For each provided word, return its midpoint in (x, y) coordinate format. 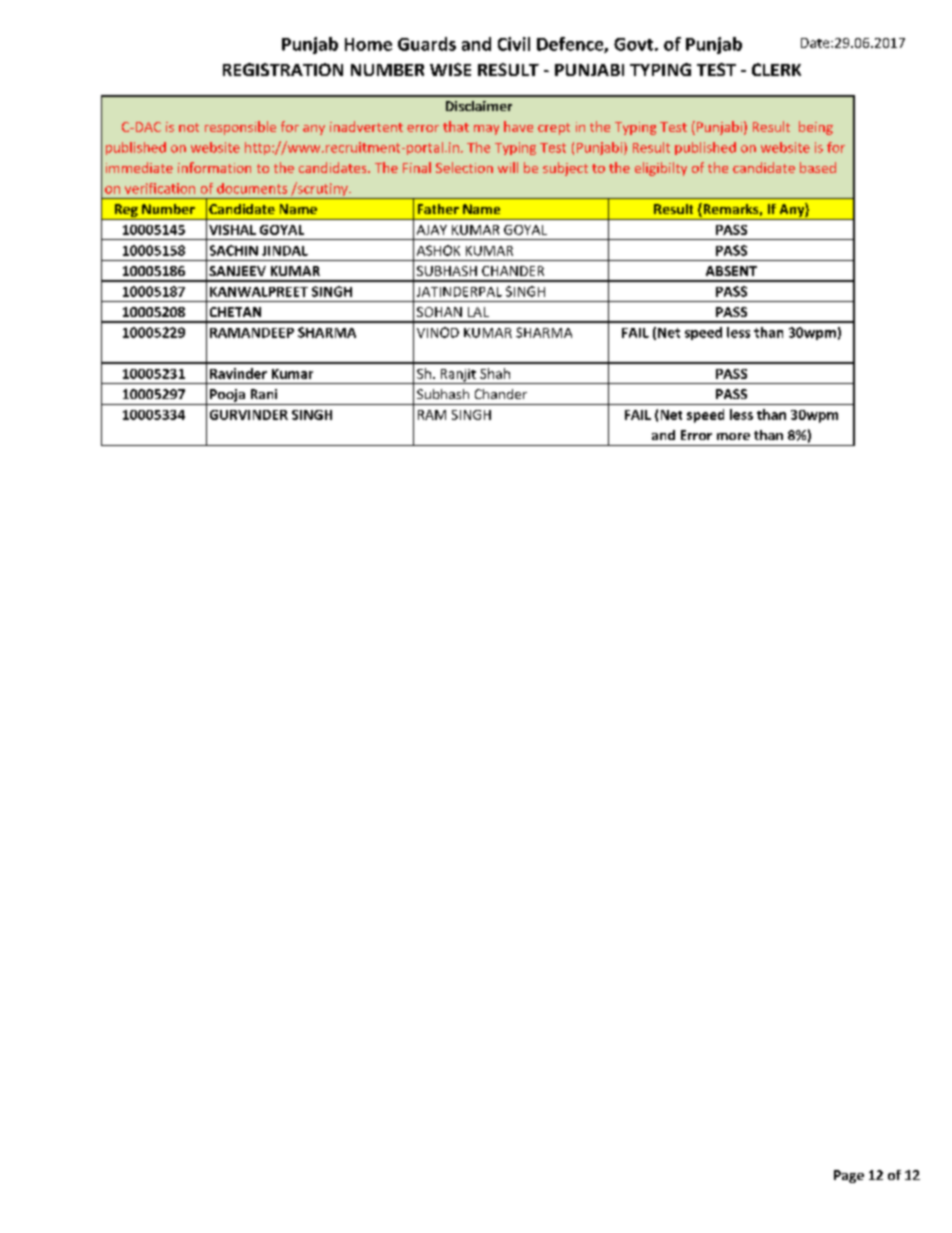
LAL (478, 312)
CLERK (776, 69)
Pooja (227, 395)
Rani (264, 394)
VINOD (438, 332)
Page (849, 1176)
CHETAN (235, 312)
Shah (495, 373)
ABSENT (731, 271)
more (733, 436)
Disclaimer (479, 106)
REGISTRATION (283, 69)
